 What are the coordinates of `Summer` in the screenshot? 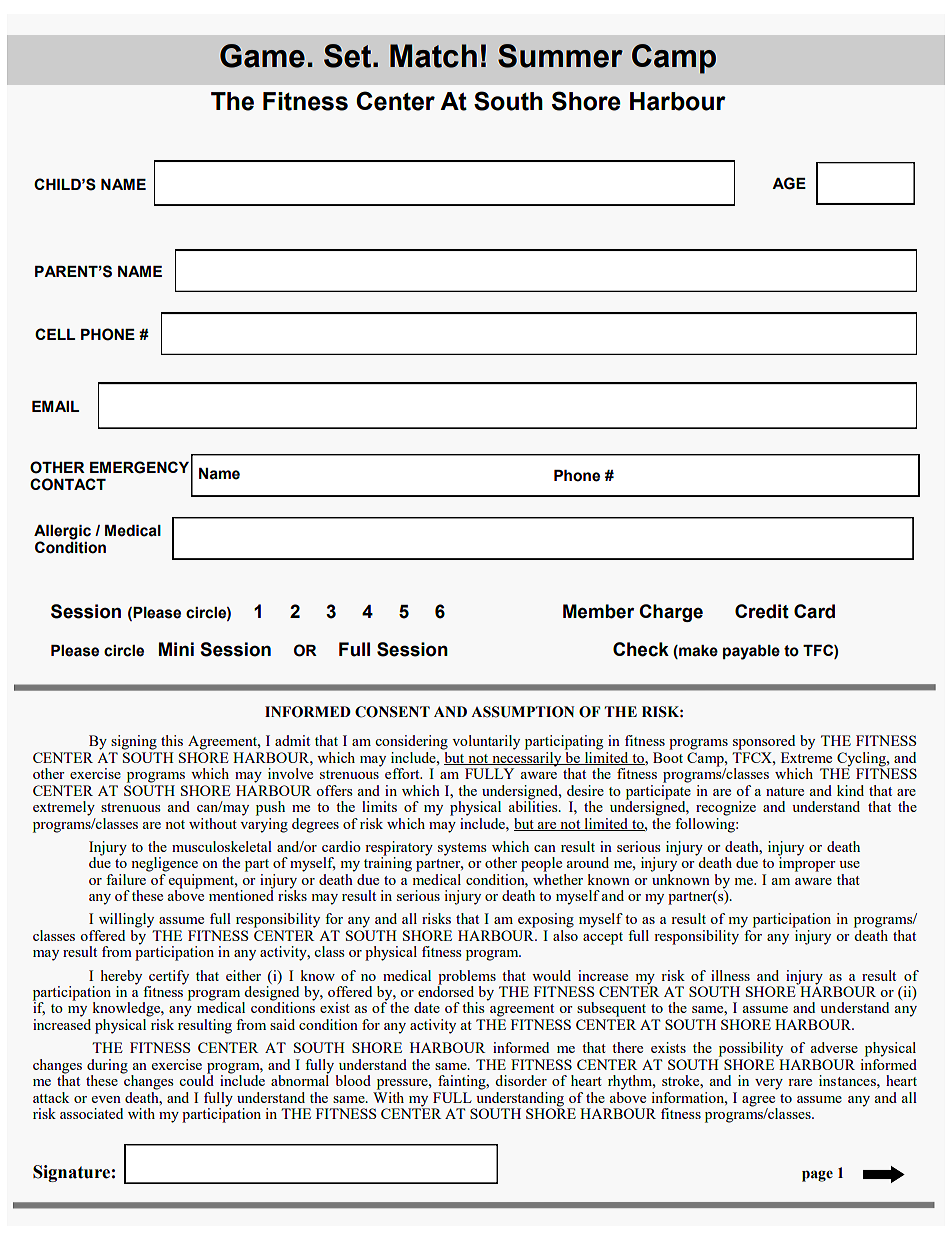 It's located at (560, 56).
